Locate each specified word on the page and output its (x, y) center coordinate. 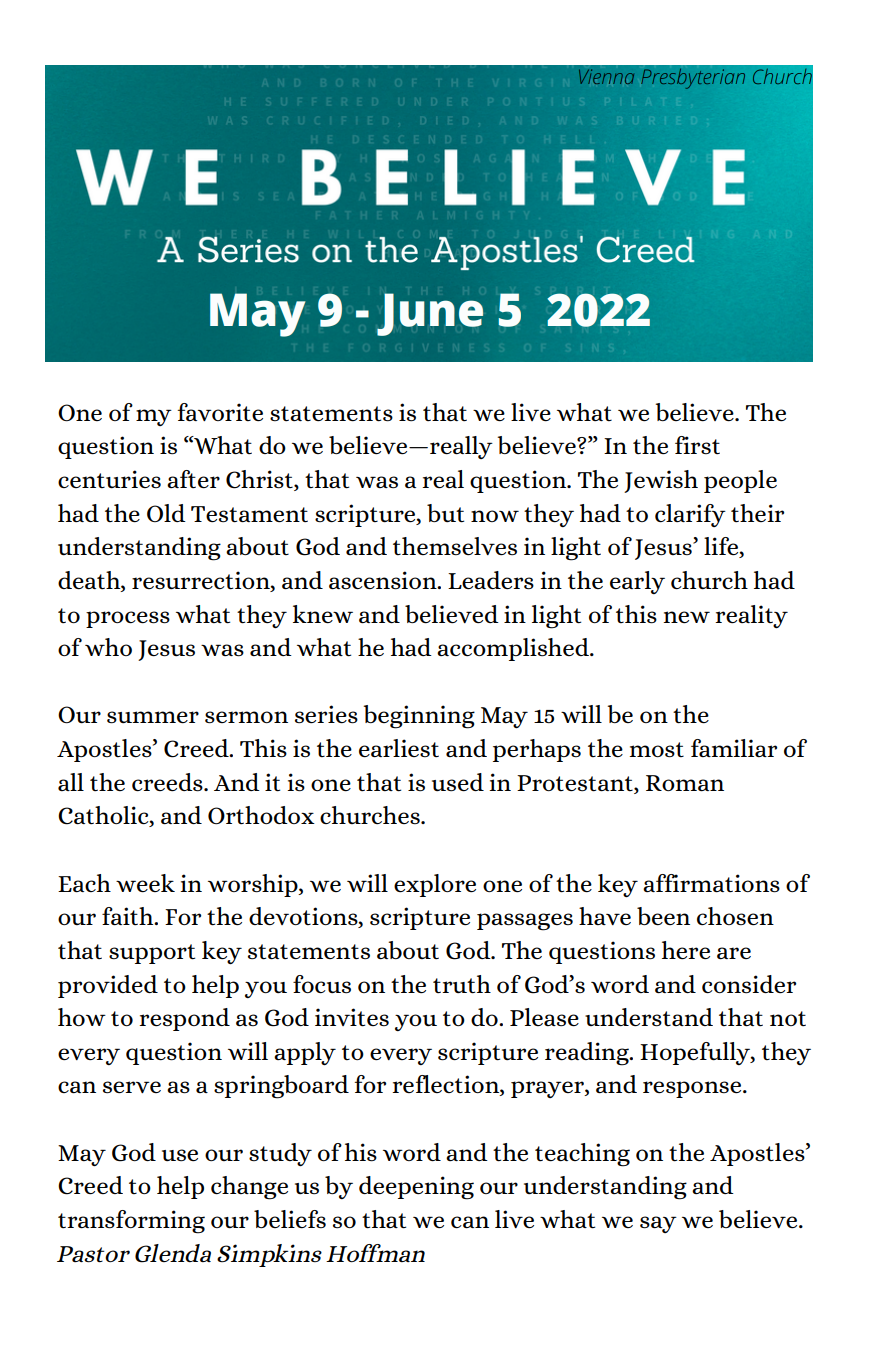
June (430, 314)
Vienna (606, 76)
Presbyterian (693, 79)
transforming (131, 1222)
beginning (419, 717)
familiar (734, 748)
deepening (416, 1188)
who (108, 647)
